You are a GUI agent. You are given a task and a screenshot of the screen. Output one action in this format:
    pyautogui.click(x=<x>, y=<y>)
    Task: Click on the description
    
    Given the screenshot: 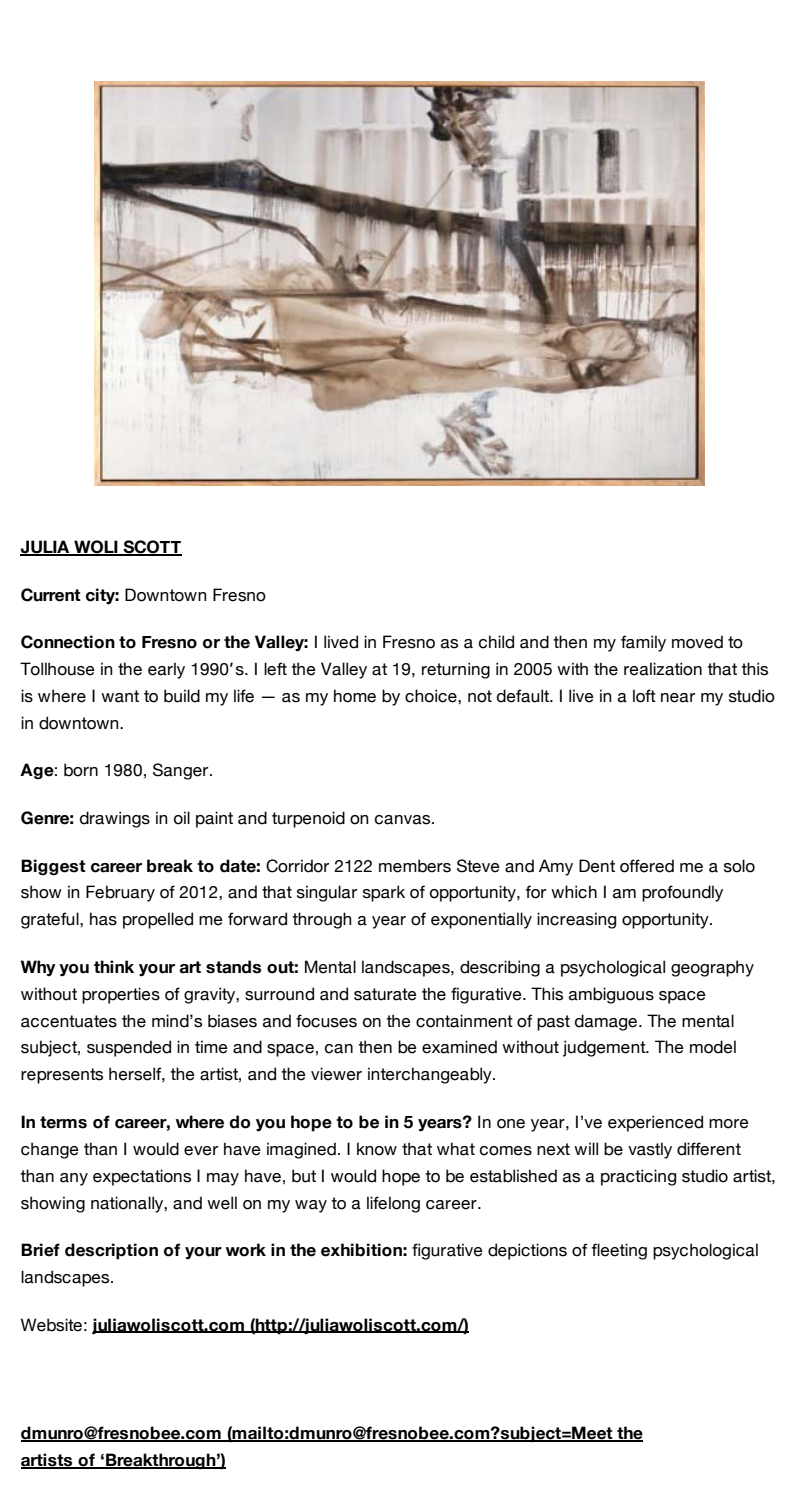 What is the action you would take?
    pyautogui.click(x=111, y=1251)
